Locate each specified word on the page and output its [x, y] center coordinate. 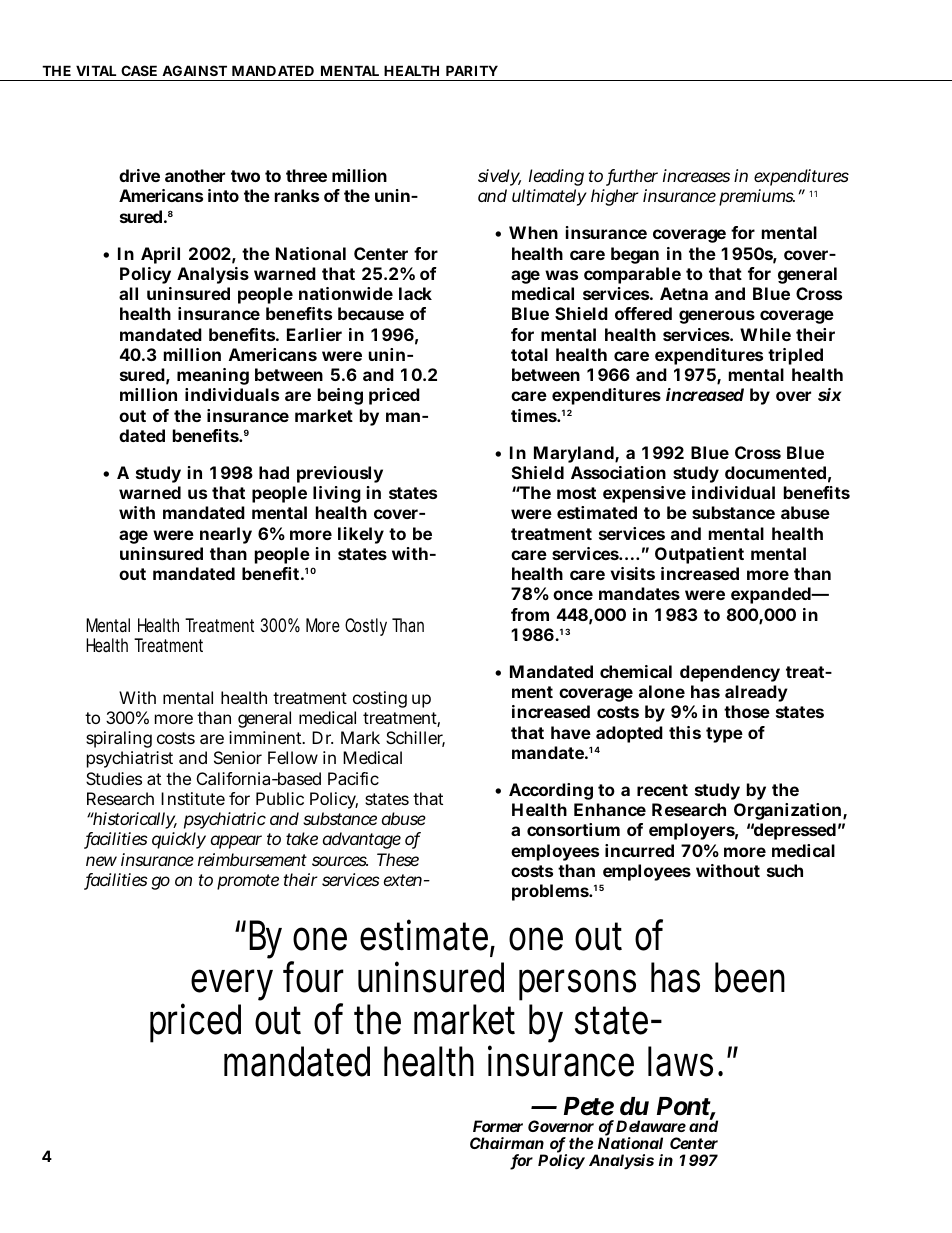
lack [415, 293]
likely [361, 535]
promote [248, 882]
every [232, 985]
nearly [226, 535]
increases [696, 175]
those [747, 711]
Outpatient [699, 555]
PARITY [472, 70]
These [398, 859]
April [160, 255]
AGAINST [194, 70]
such [785, 870]
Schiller [415, 739]
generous [717, 317]
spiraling [119, 741]
